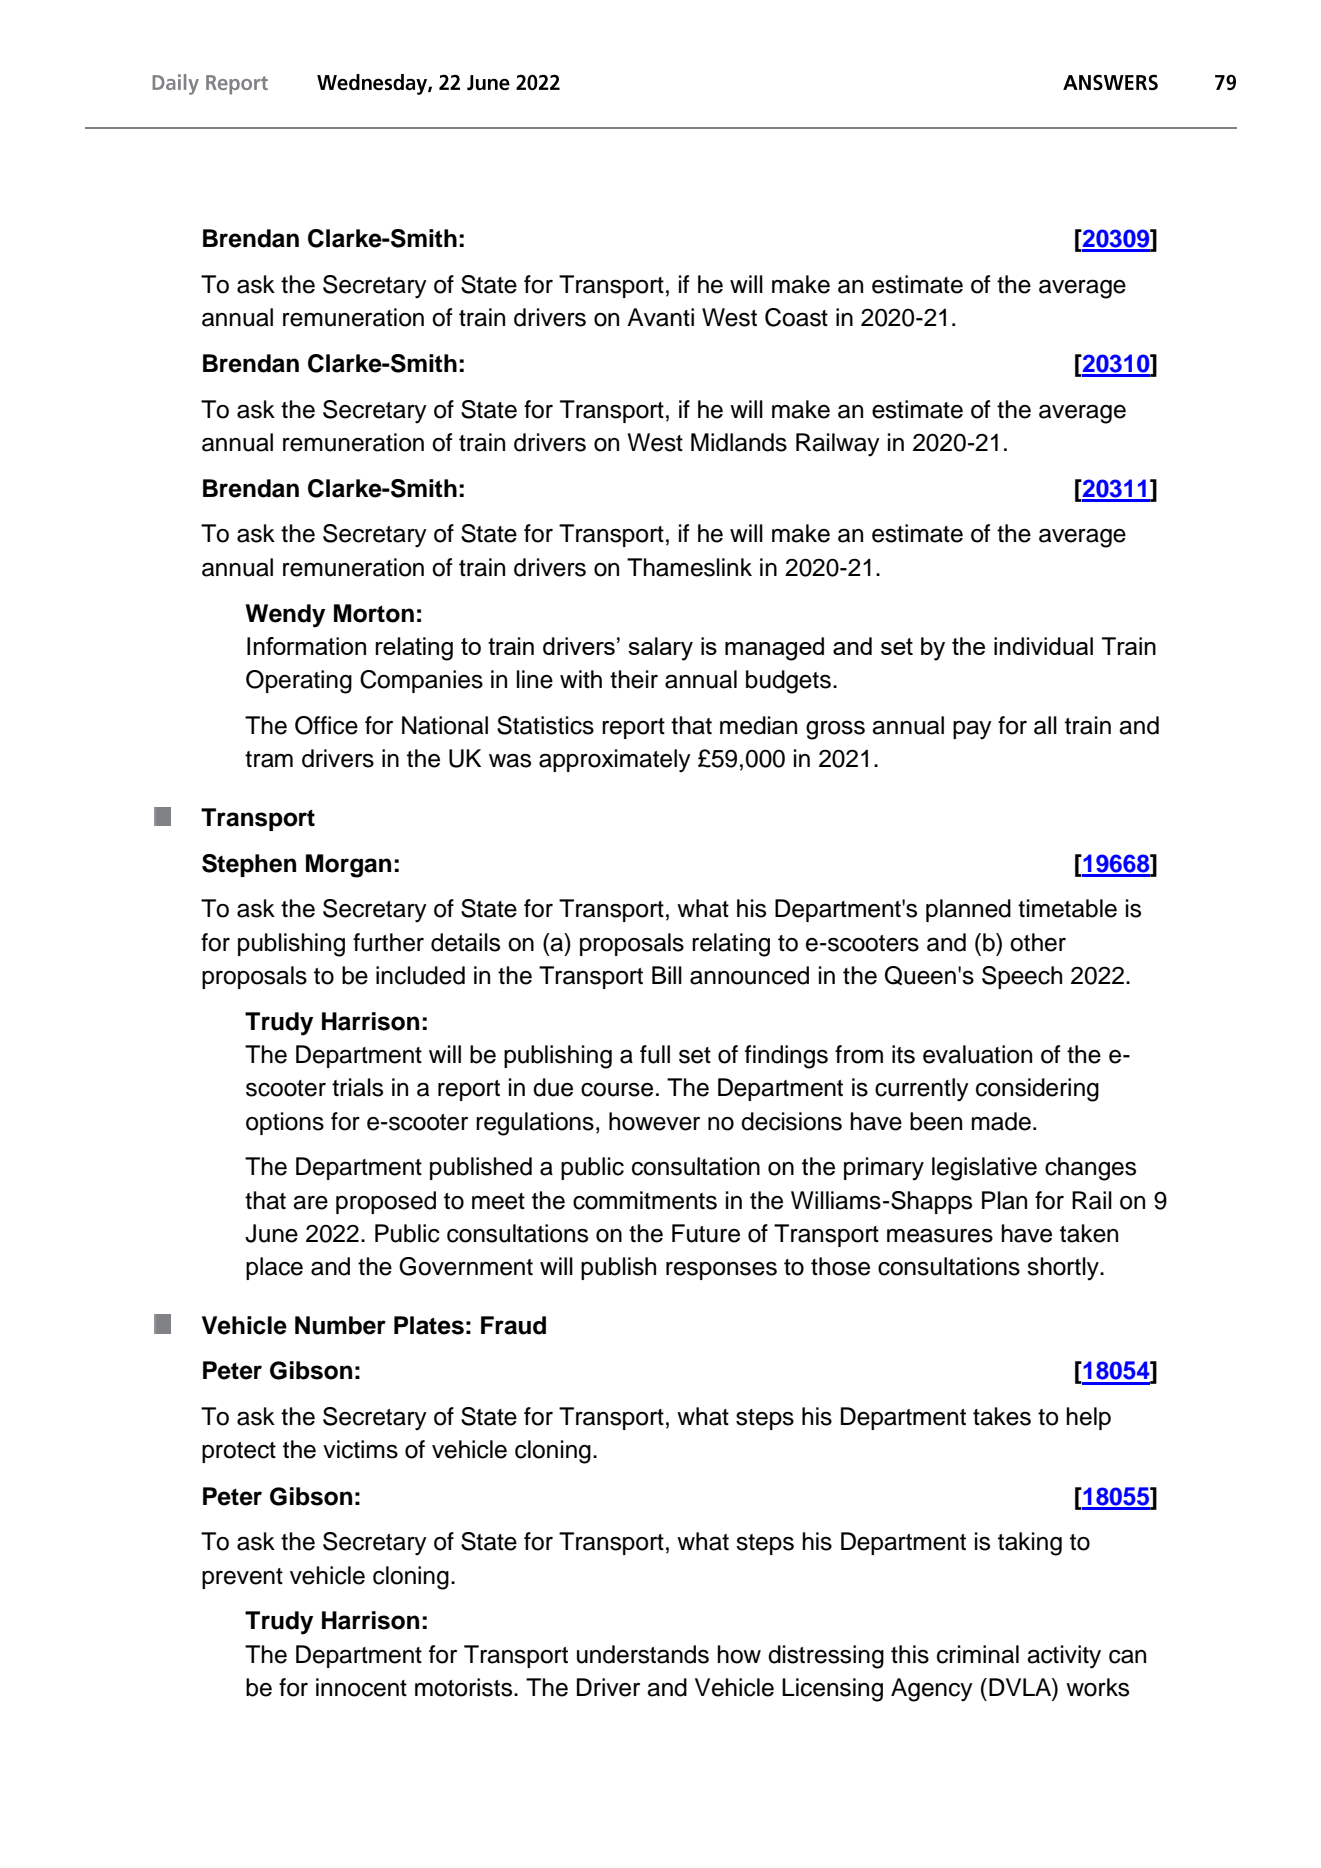  What do you see at coordinates (643, 1654) in the screenshot?
I see `understands` at bounding box center [643, 1654].
